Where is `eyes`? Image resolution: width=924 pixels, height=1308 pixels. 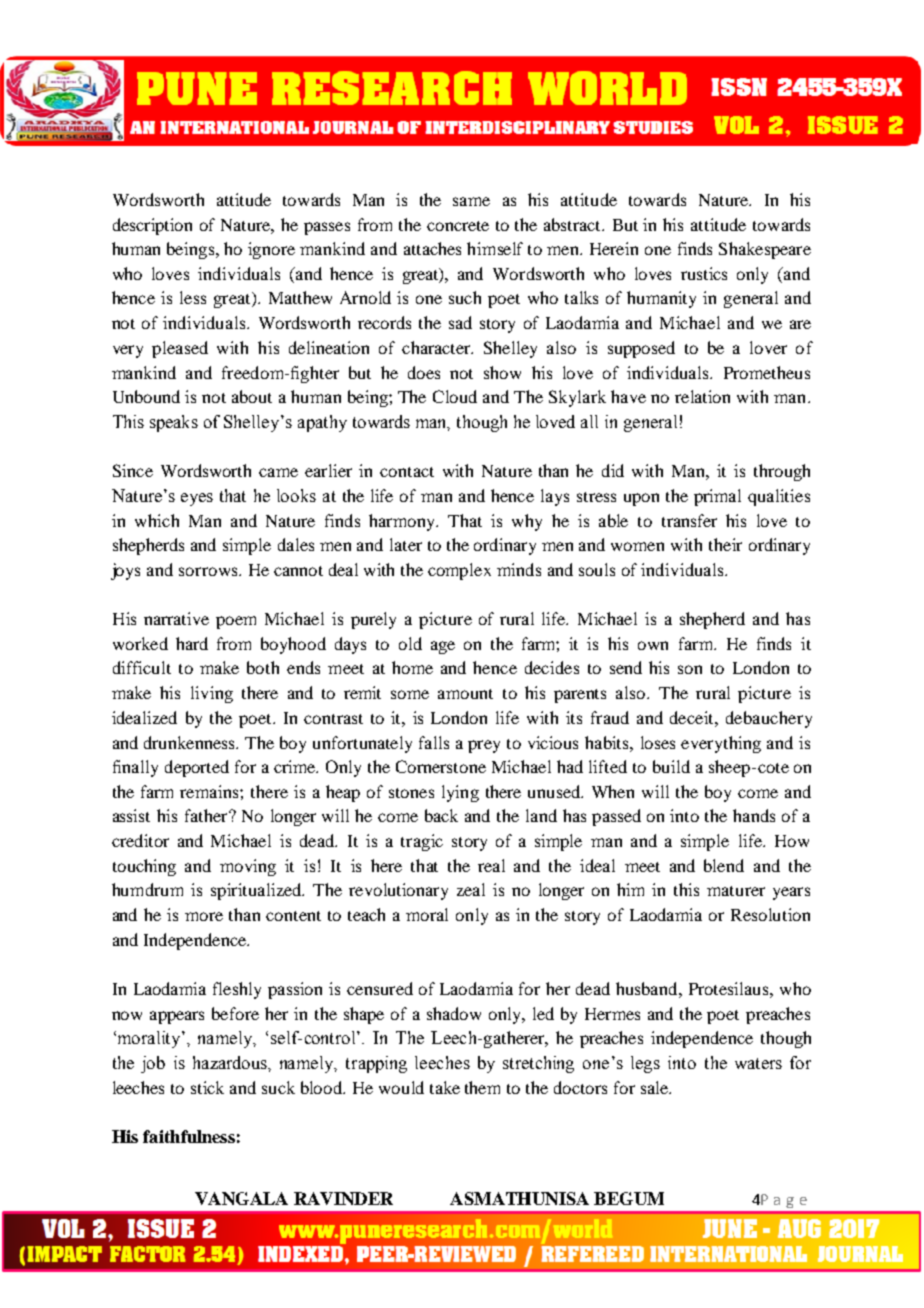
eyes is located at coordinates (197, 499).
